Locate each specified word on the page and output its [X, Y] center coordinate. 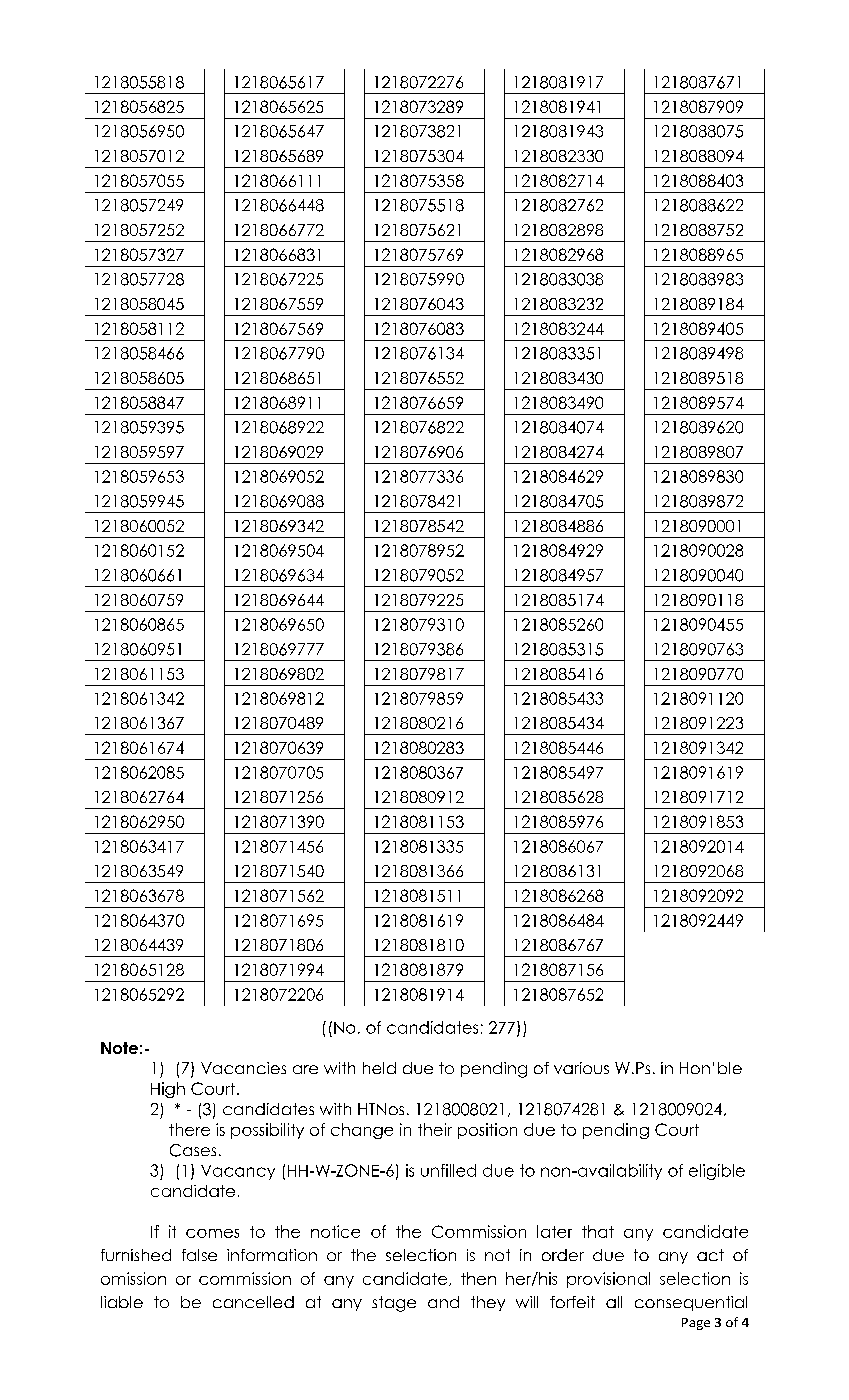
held [379, 1068]
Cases [193, 1150]
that [598, 1231]
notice [335, 1231]
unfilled [448, 1170]
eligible [717, 1172]
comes [212, 1233]
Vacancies [243, 1068]
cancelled [253, 1302]
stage [394, 1304]
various [581, 1068]
